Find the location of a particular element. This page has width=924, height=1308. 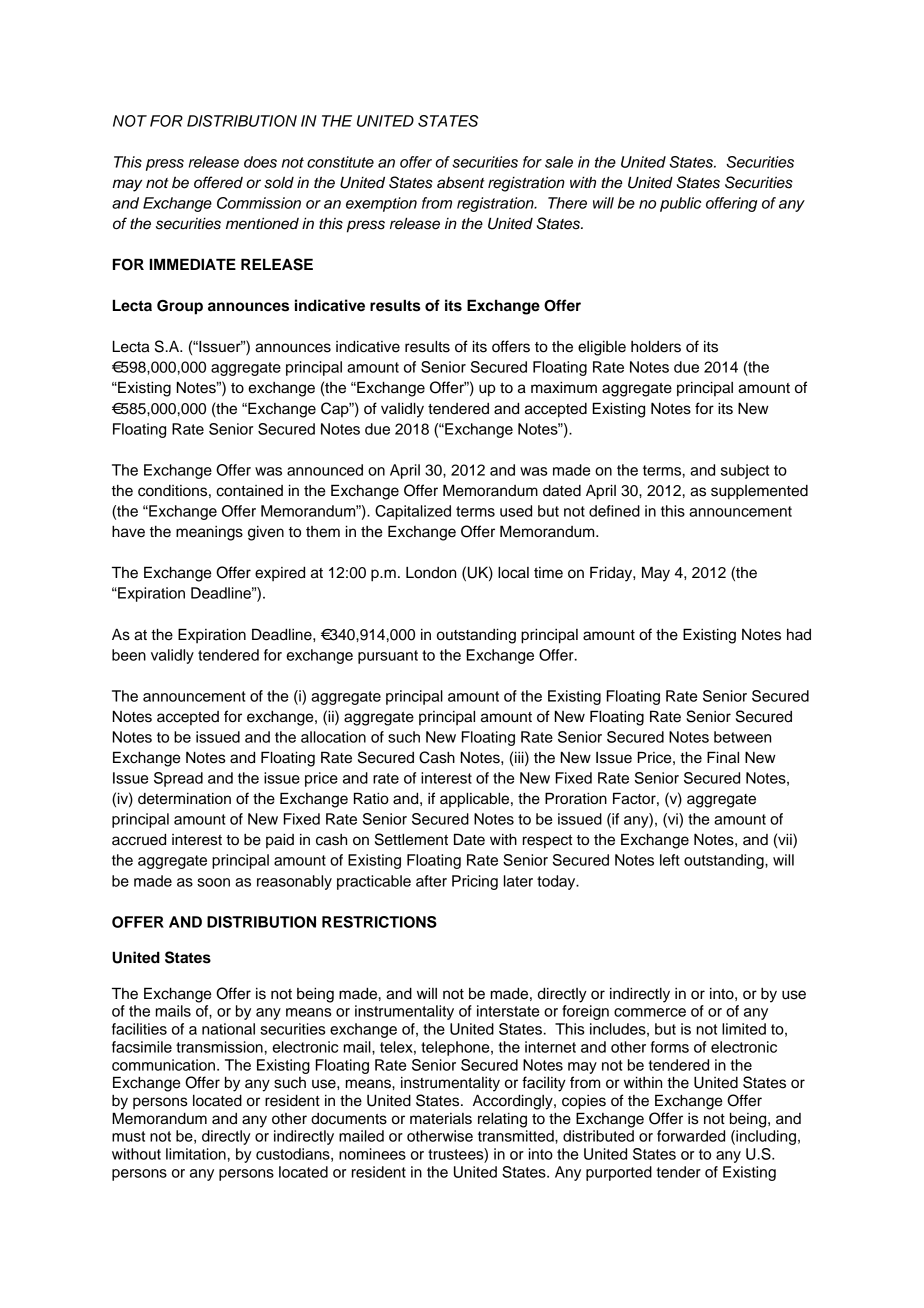

limitation is located at coordinates (196, 1154).
